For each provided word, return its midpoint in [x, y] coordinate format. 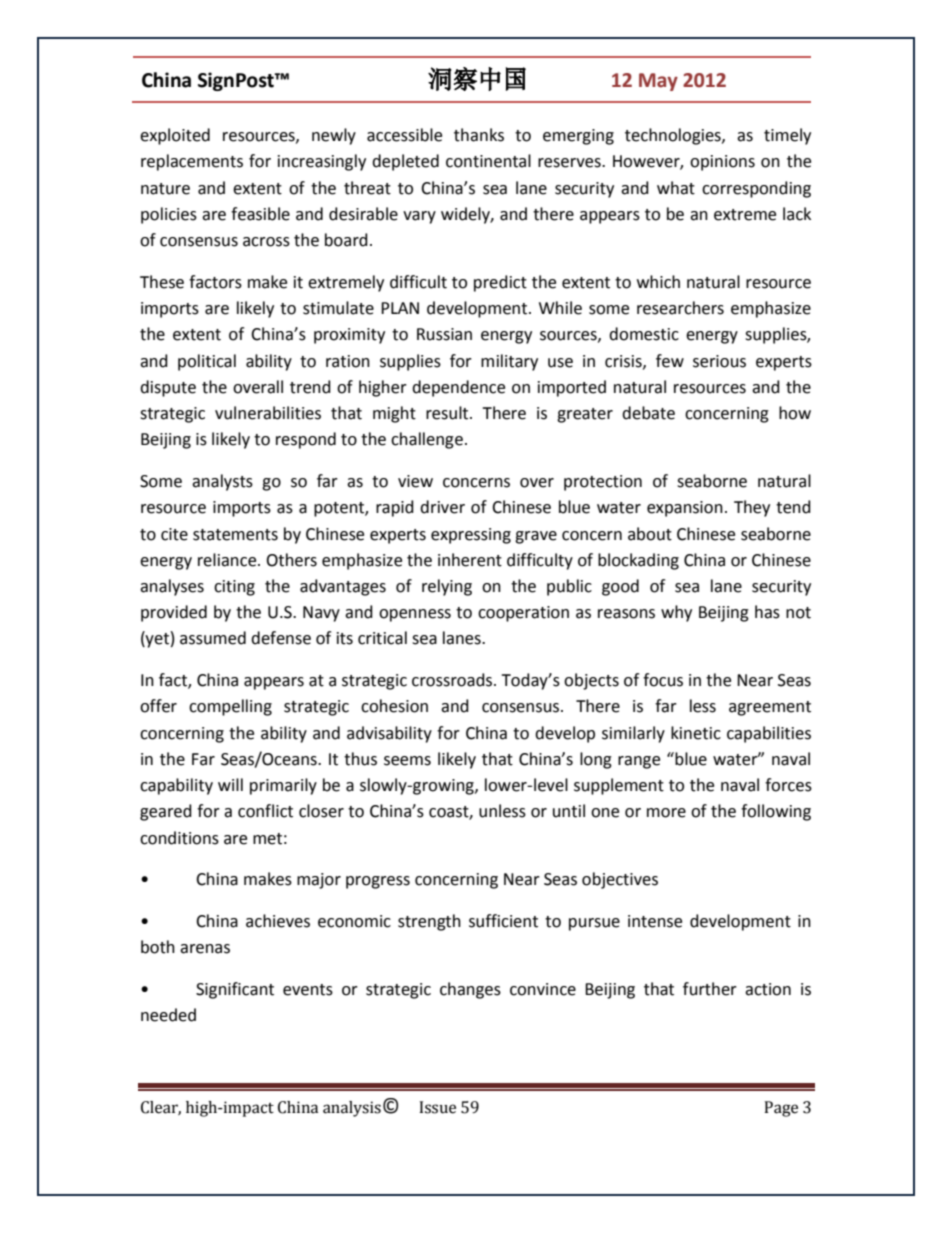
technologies [674, 136]
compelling [230, 707]
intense [655, 921]
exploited [175, 136]
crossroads [453, 680]
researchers [680, 308]
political [207, 362]
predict [500, 283]
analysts [222, 482]
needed [168, 1015]
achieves [278, 921]
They [752, 508]
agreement [770, 708]
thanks [479, 135]
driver [442, 507]
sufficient [503, 921]
